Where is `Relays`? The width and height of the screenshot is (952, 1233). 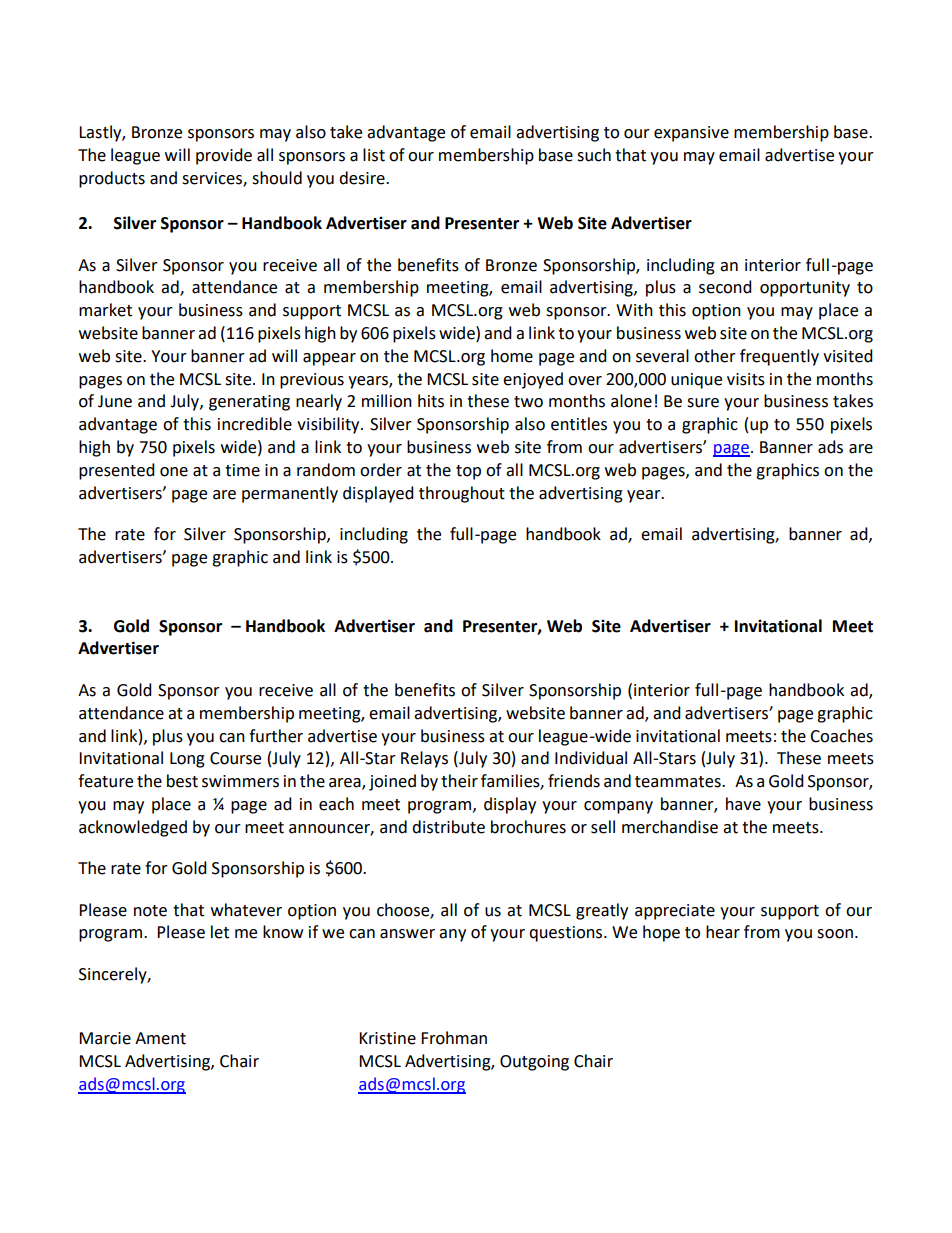
Relays is located at coordinates (424, 759).
